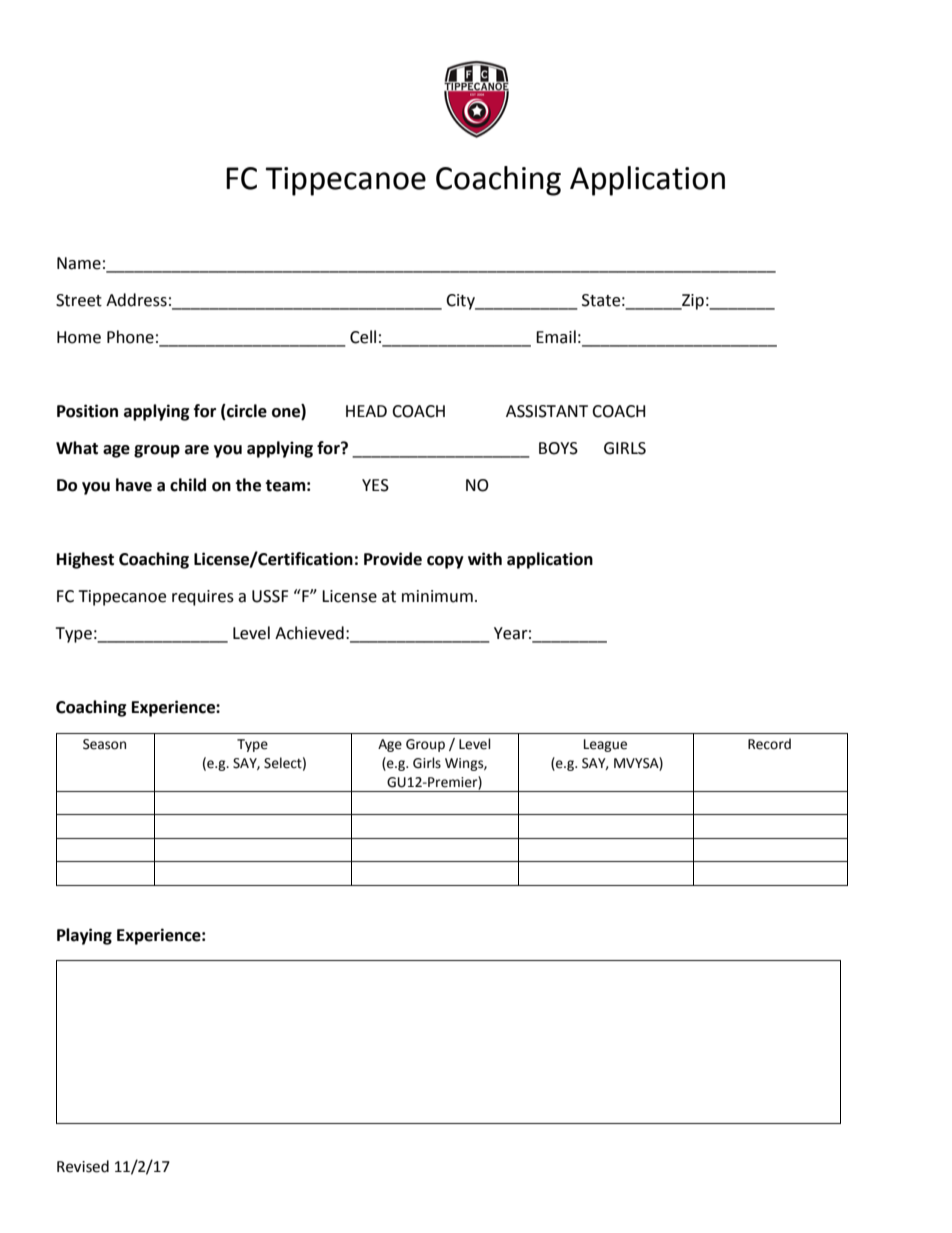 Image resolution: width=952 pixels, height=1233 pixels. What do you see at coordinates (605, 745) in the image?
I see `League` at bounding box center [605, 745].
